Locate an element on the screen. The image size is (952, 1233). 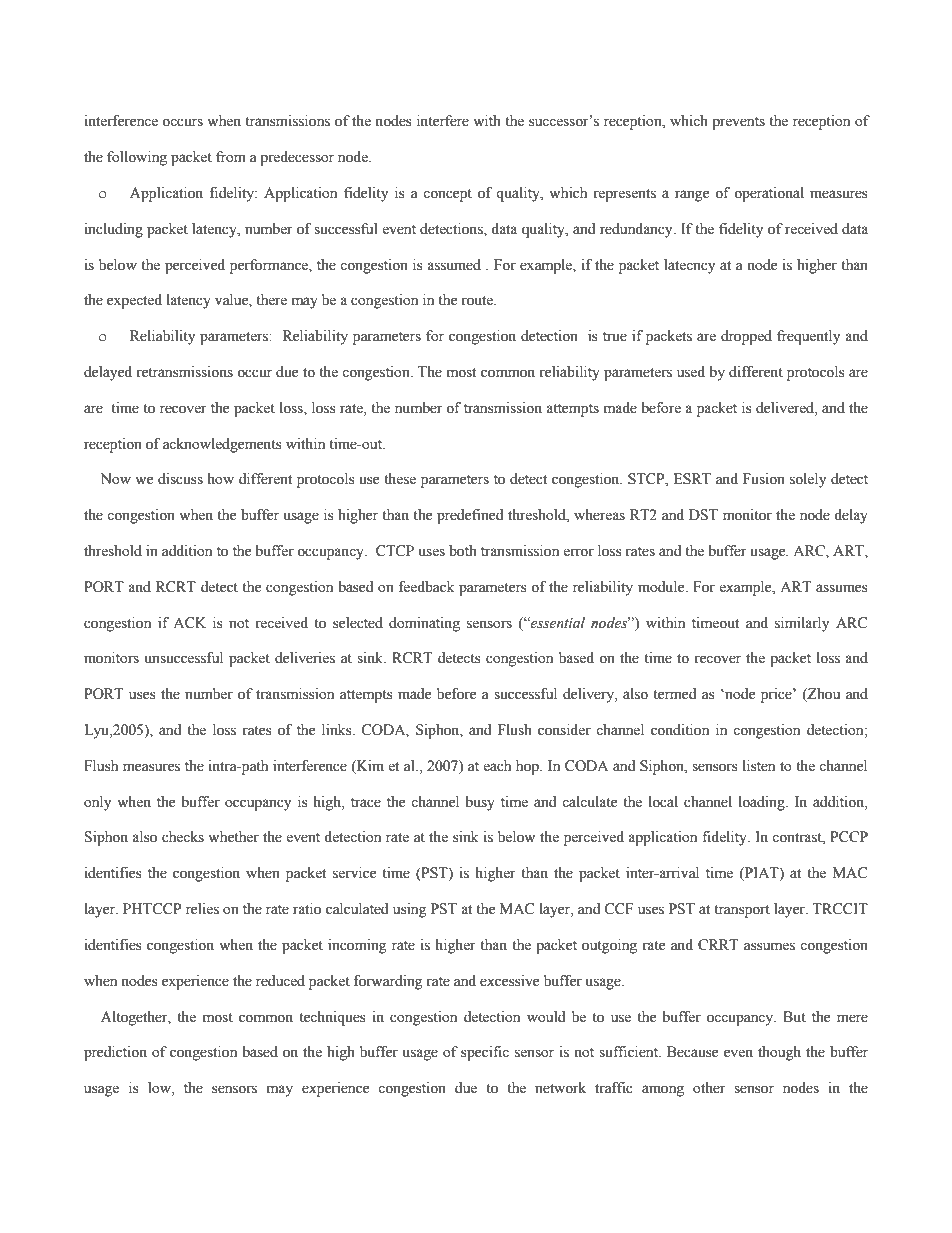
from is located at coordinates (231, 157).
